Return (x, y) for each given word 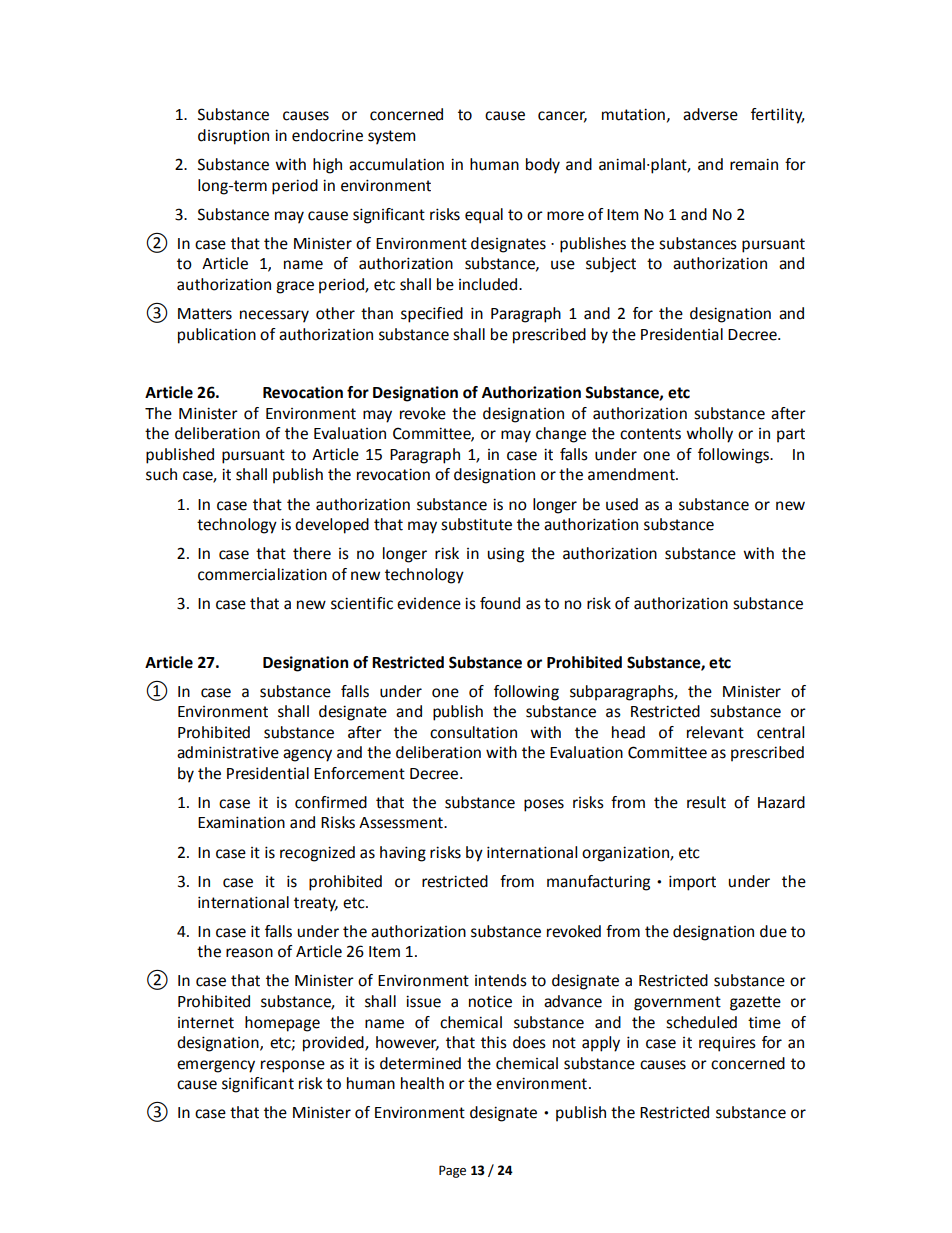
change (561, 435)
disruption (233, 137)
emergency (216, 1066)
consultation (473, 732)
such (161, 474)
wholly (709, 435)
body (543, 166)
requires (727, 1044)
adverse (710, 114)
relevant (715, 732)
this (494, 1042)
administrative (228, 752)
